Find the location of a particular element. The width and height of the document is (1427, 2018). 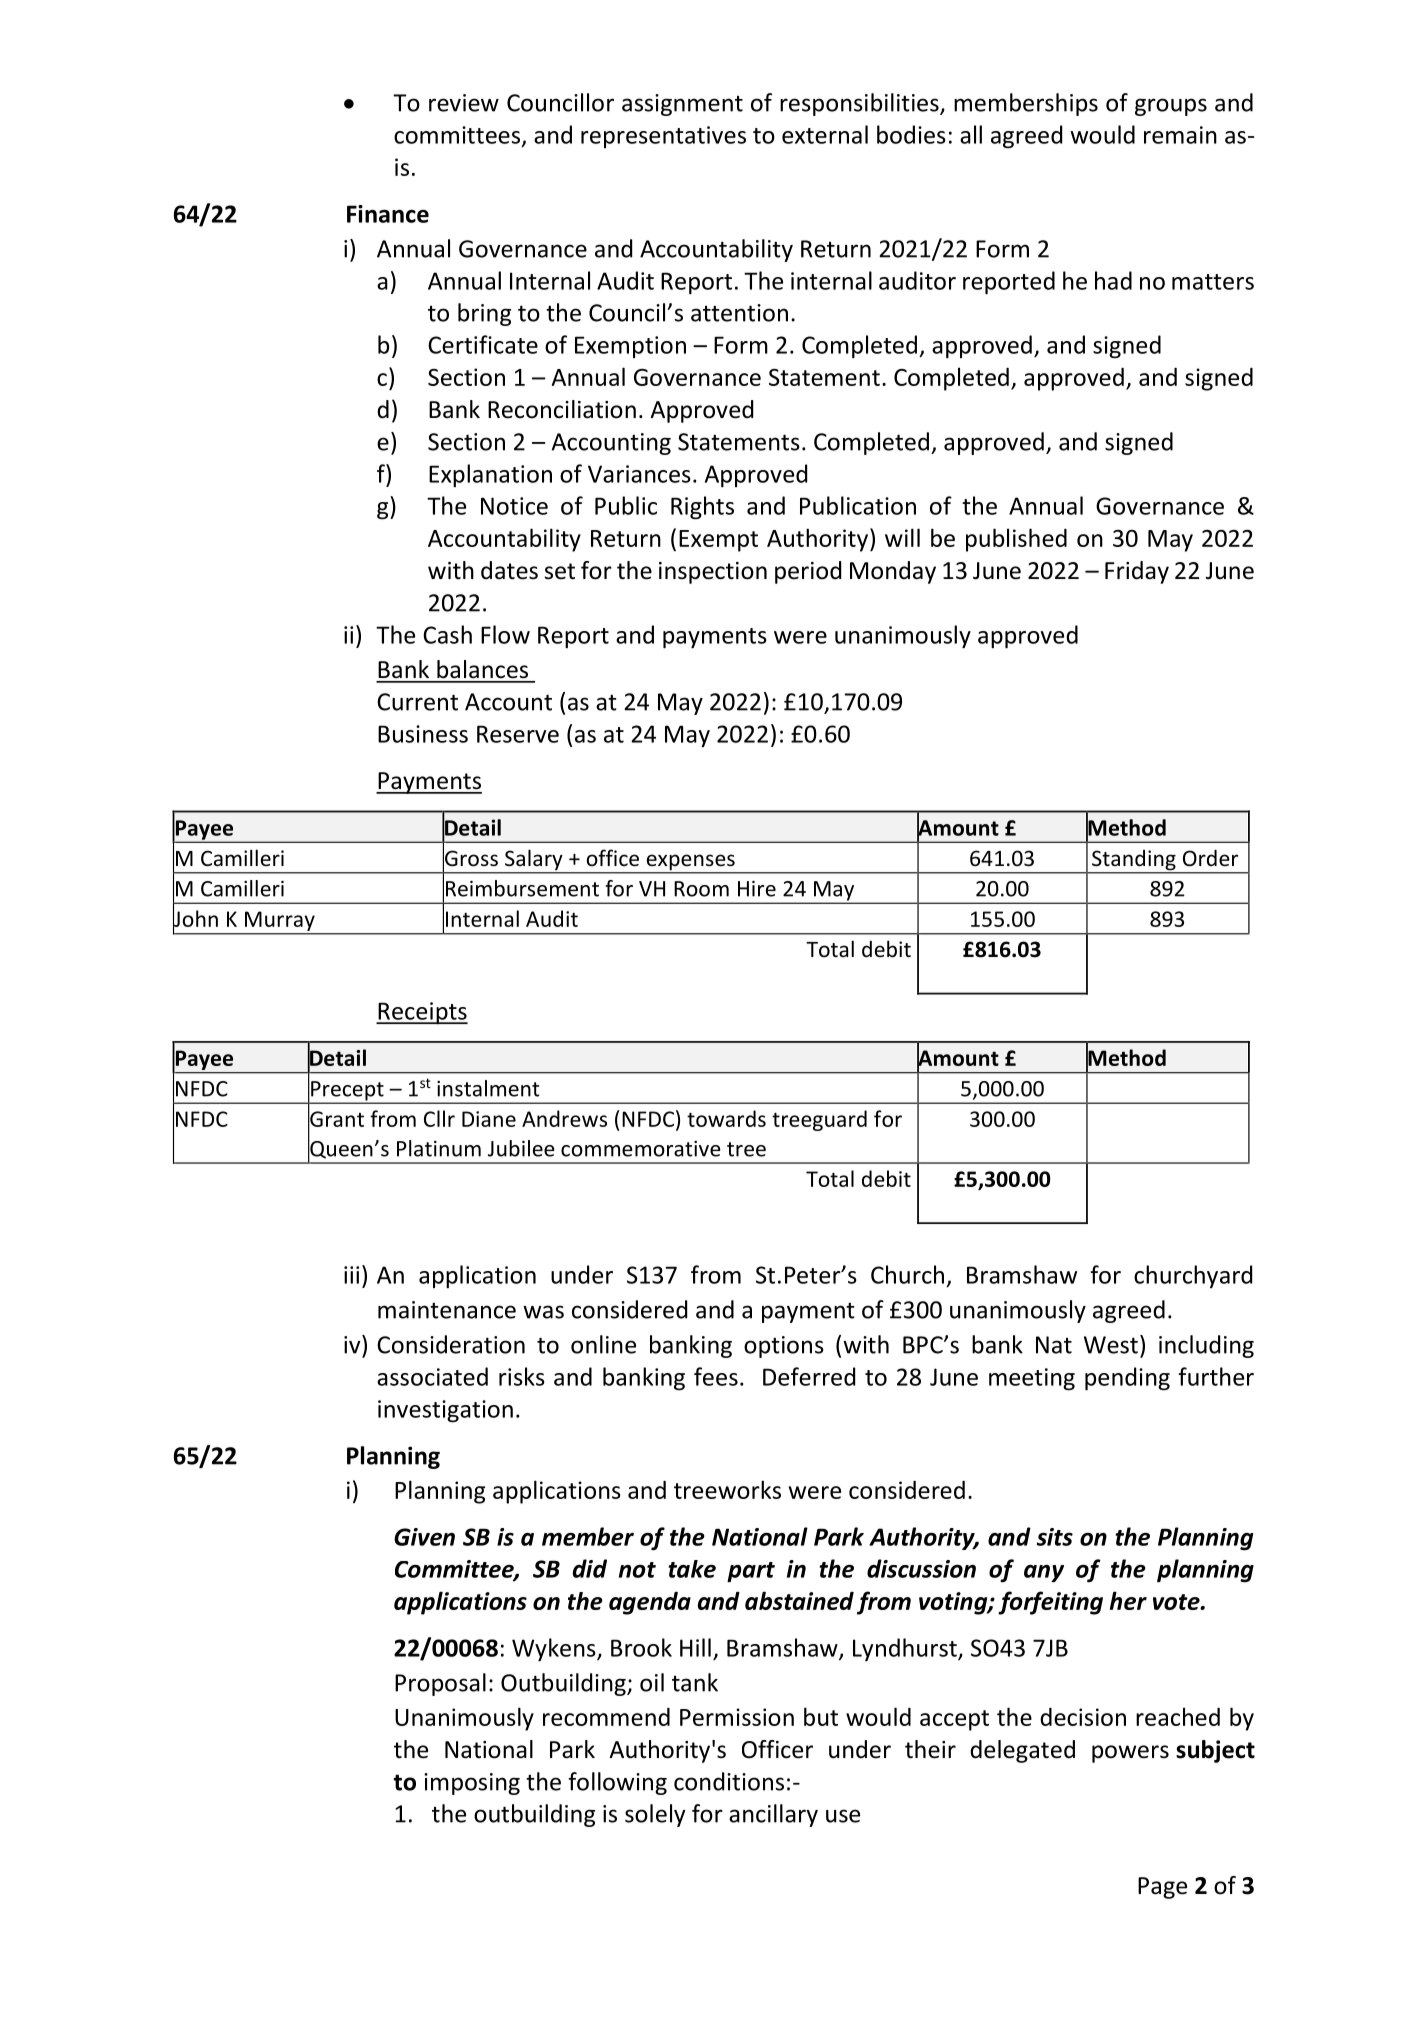

Room is located at coordinates (701, 889).
